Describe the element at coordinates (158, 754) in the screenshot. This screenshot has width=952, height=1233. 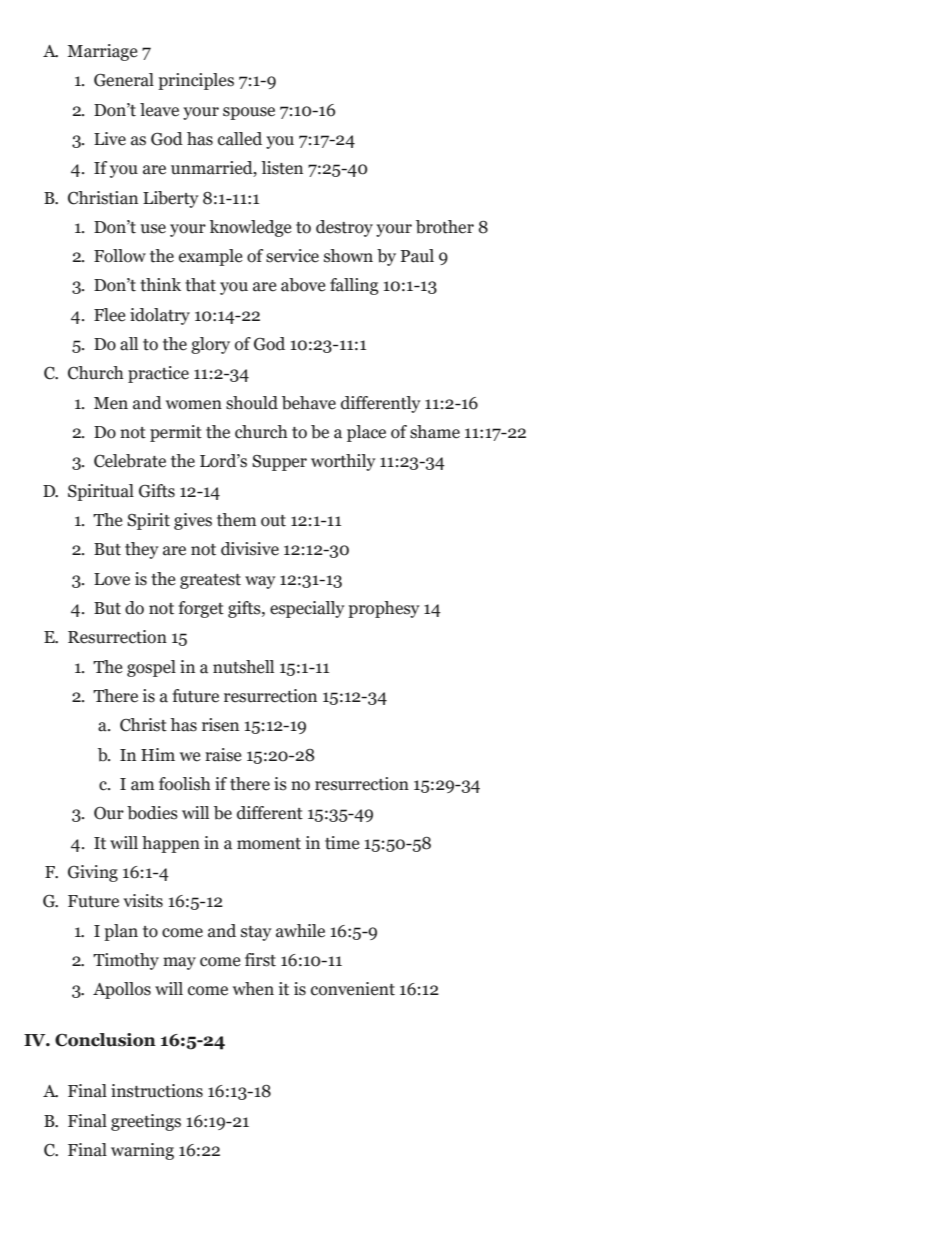
I see `Him` at that location.
